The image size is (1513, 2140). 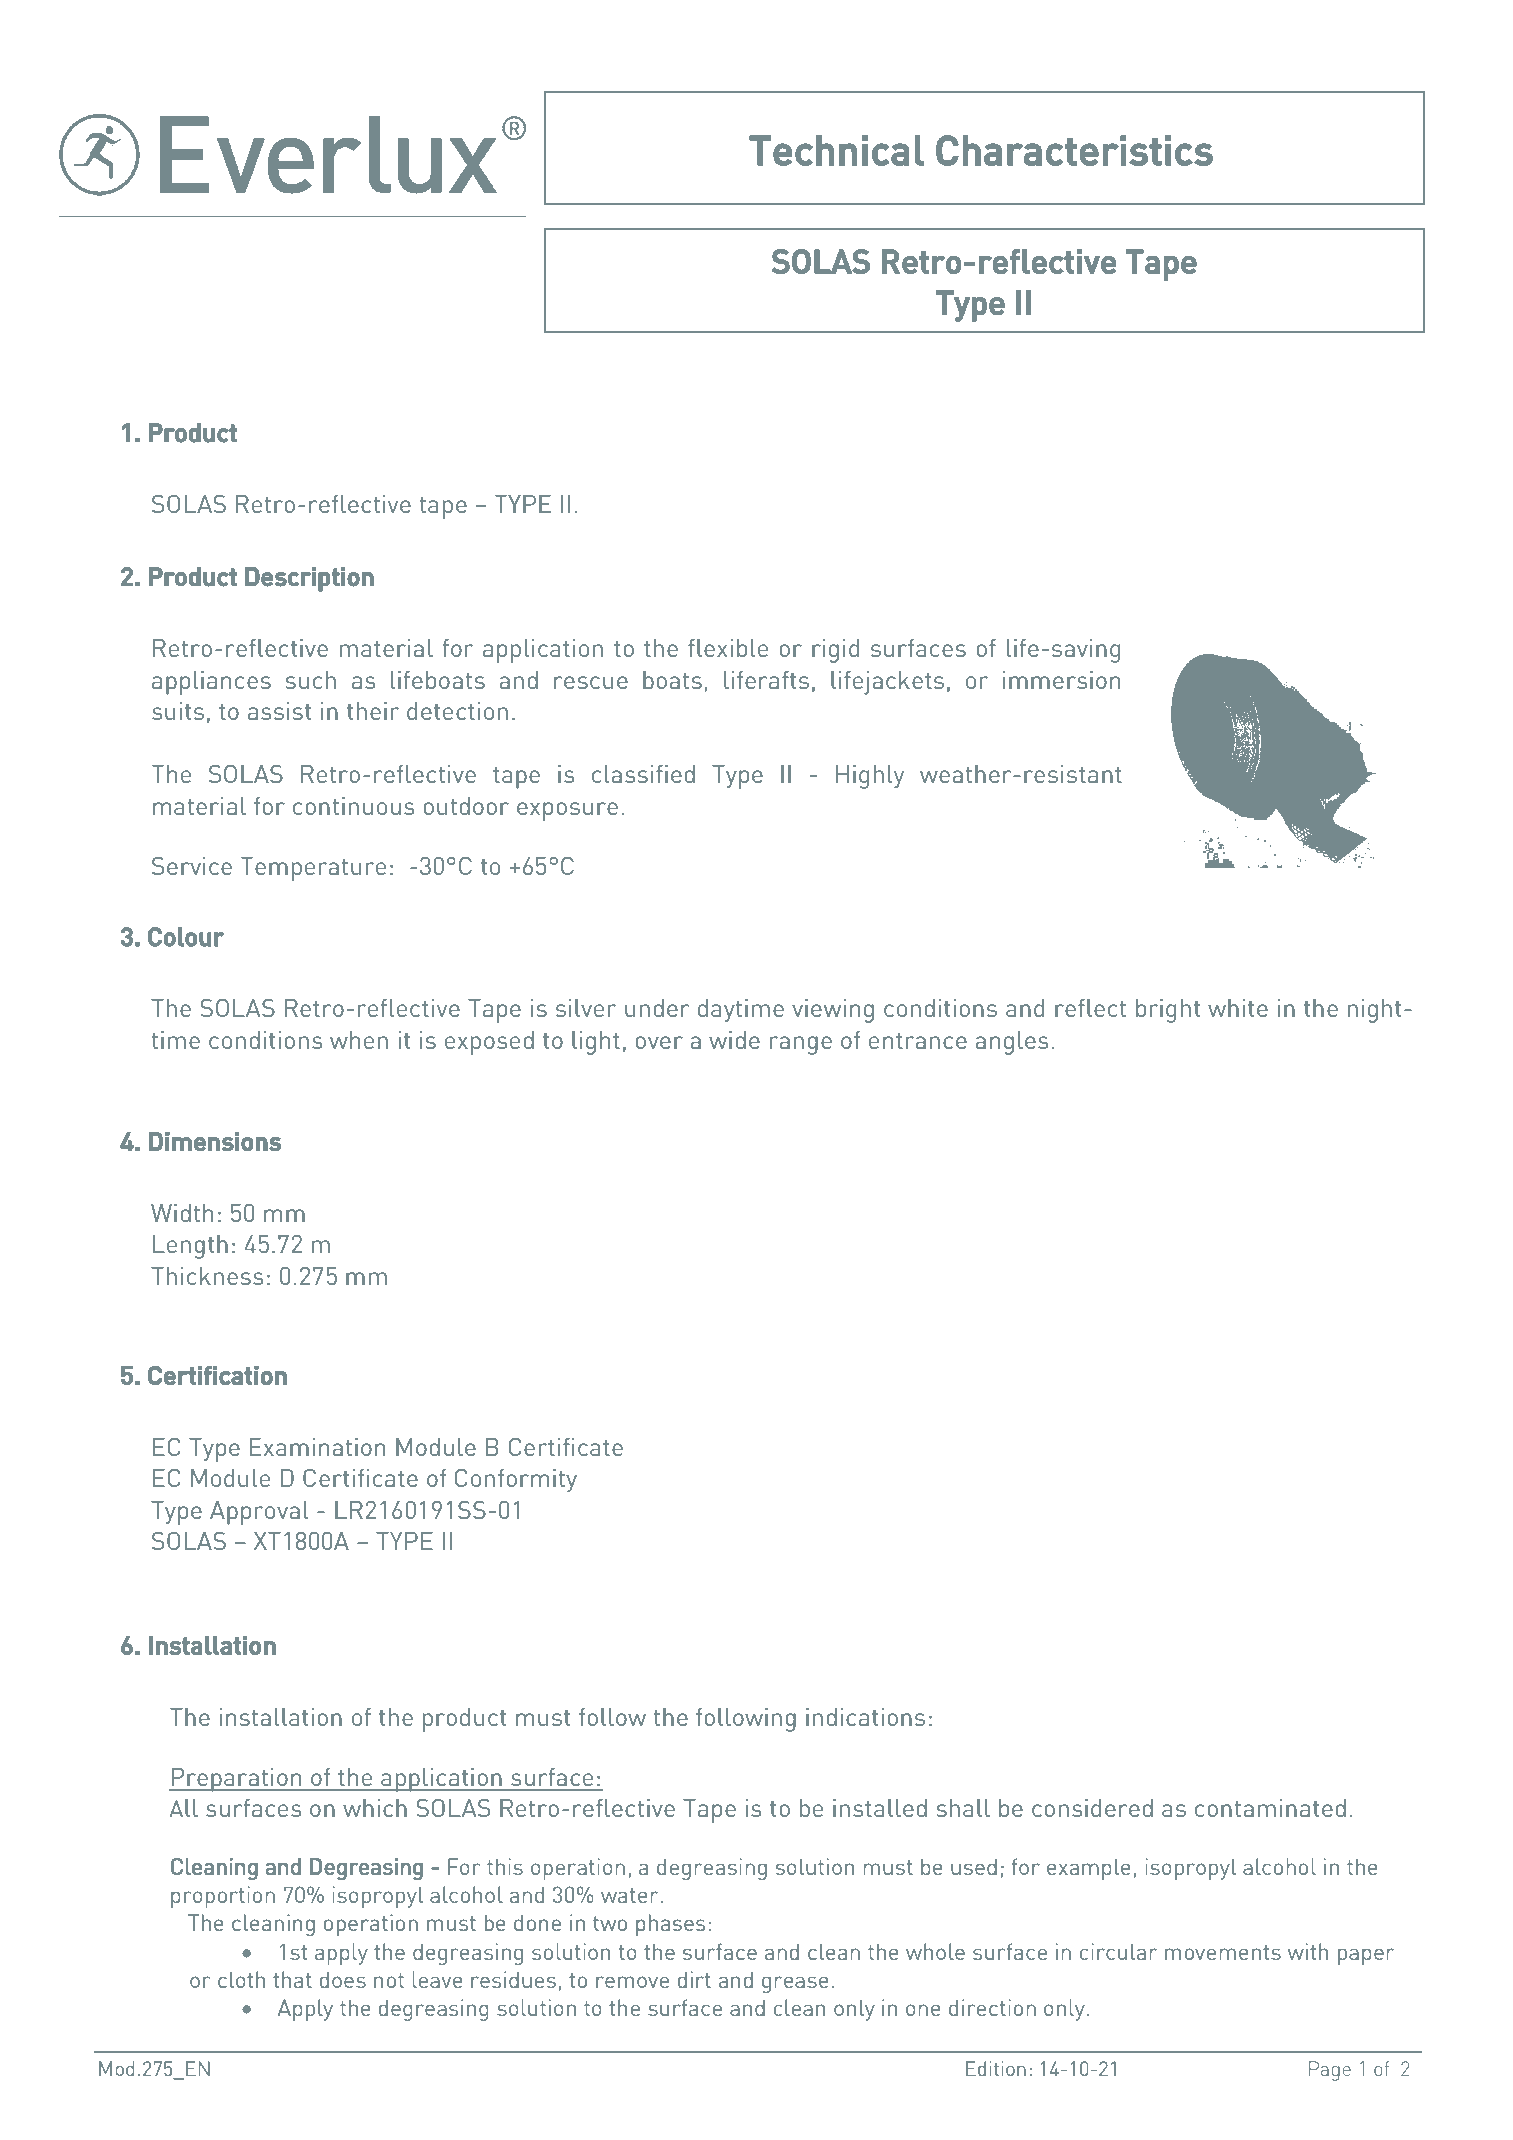 What do you see at coordinates (359, 1040) in the screenshot?
I see `when` at bounding box center [359, 1040].
